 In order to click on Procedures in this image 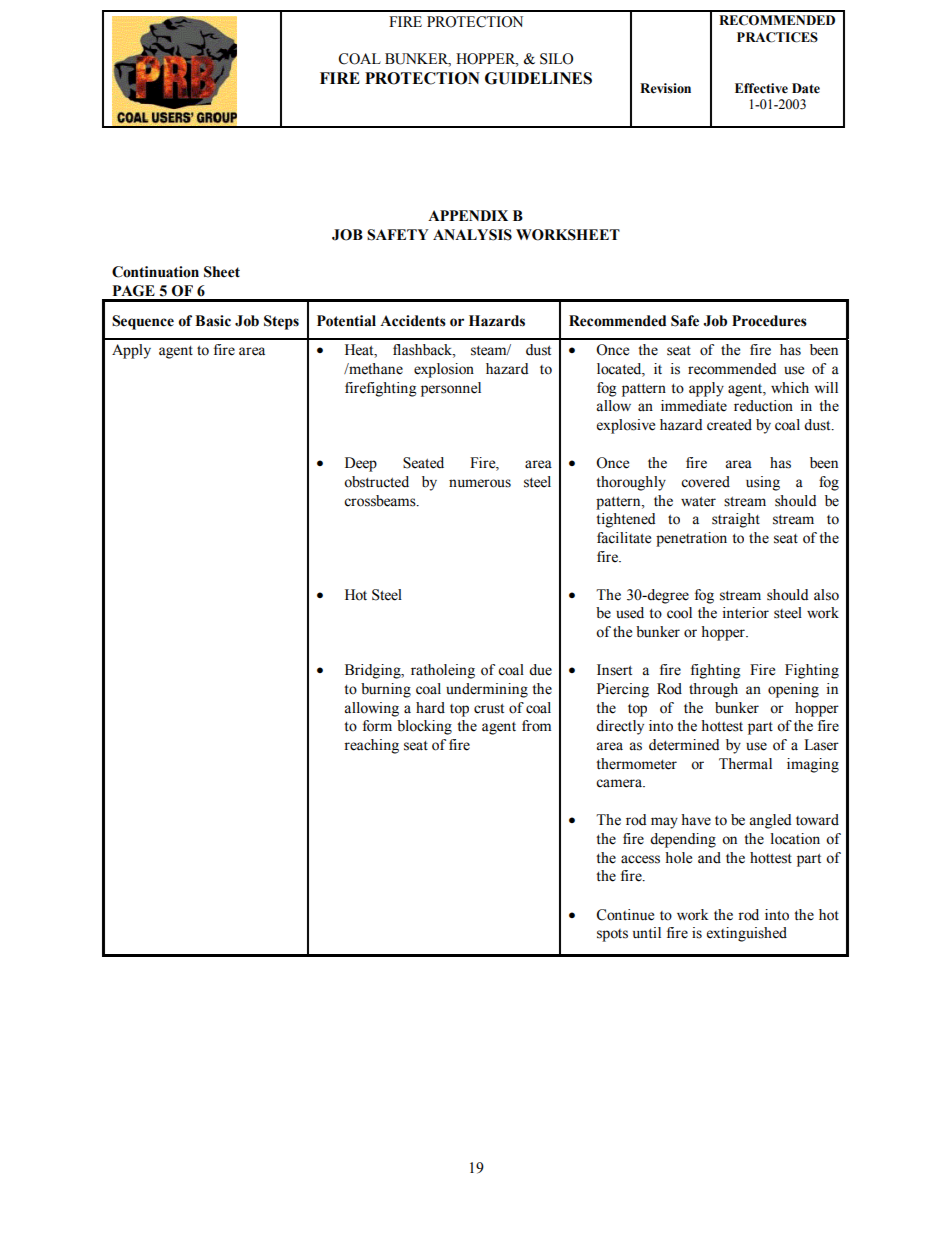, I will do `click(769, 321)`.
